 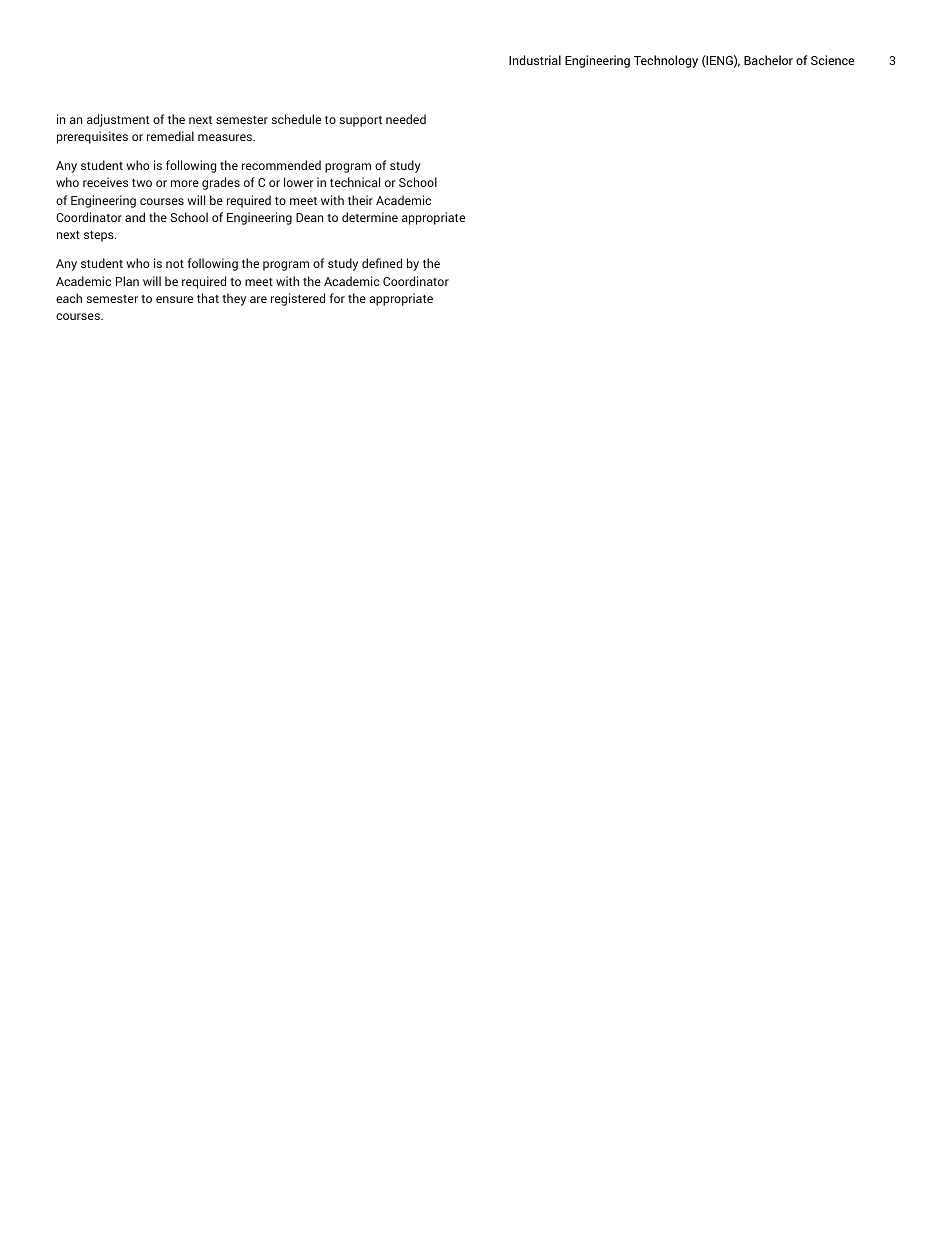 I want to click on two, so click(x=142, y=183).
